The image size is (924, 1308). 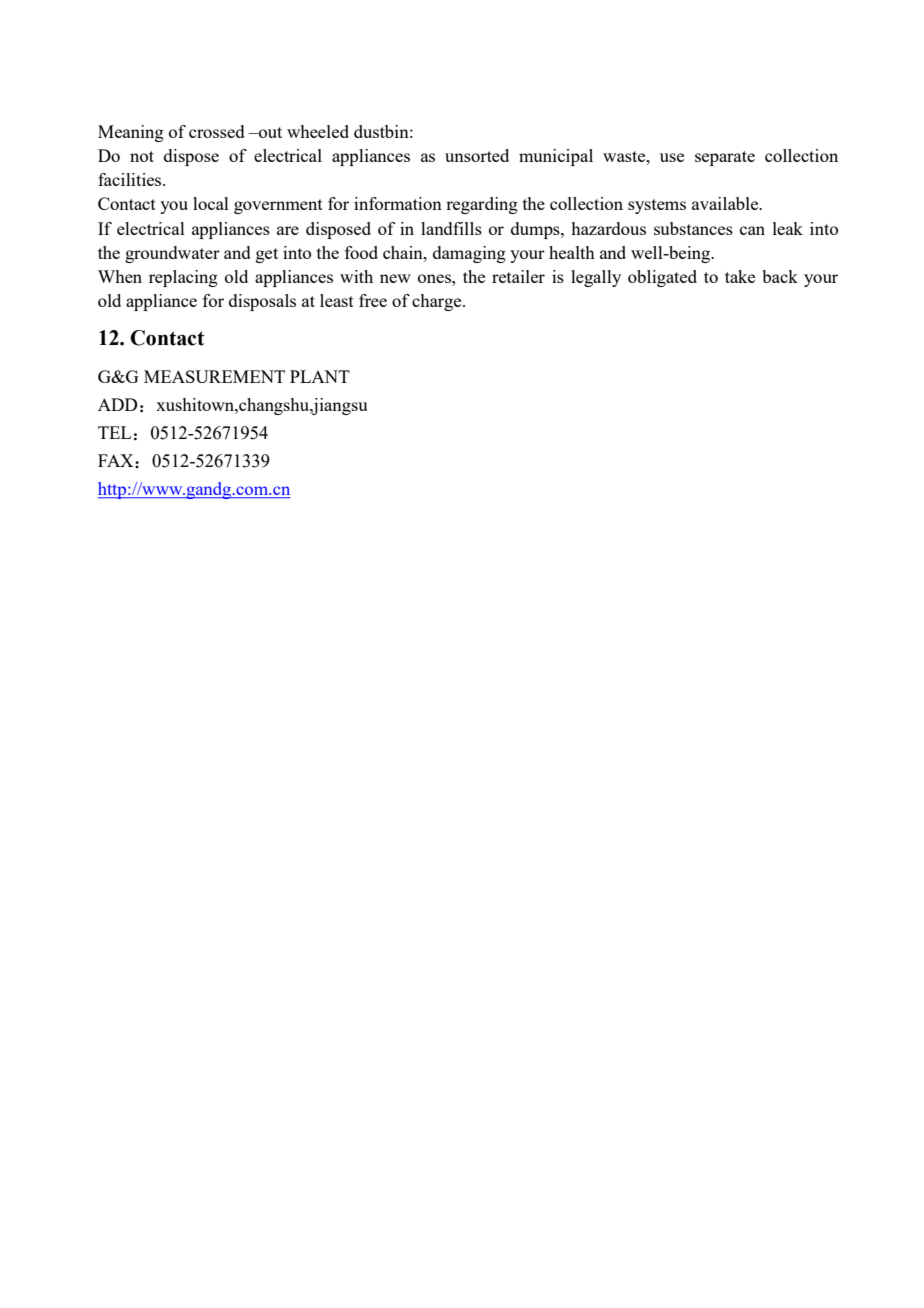 What do you see at coordinates (477, 155) in the image?
I see `unsorted` at bounding box center [477, 155].
